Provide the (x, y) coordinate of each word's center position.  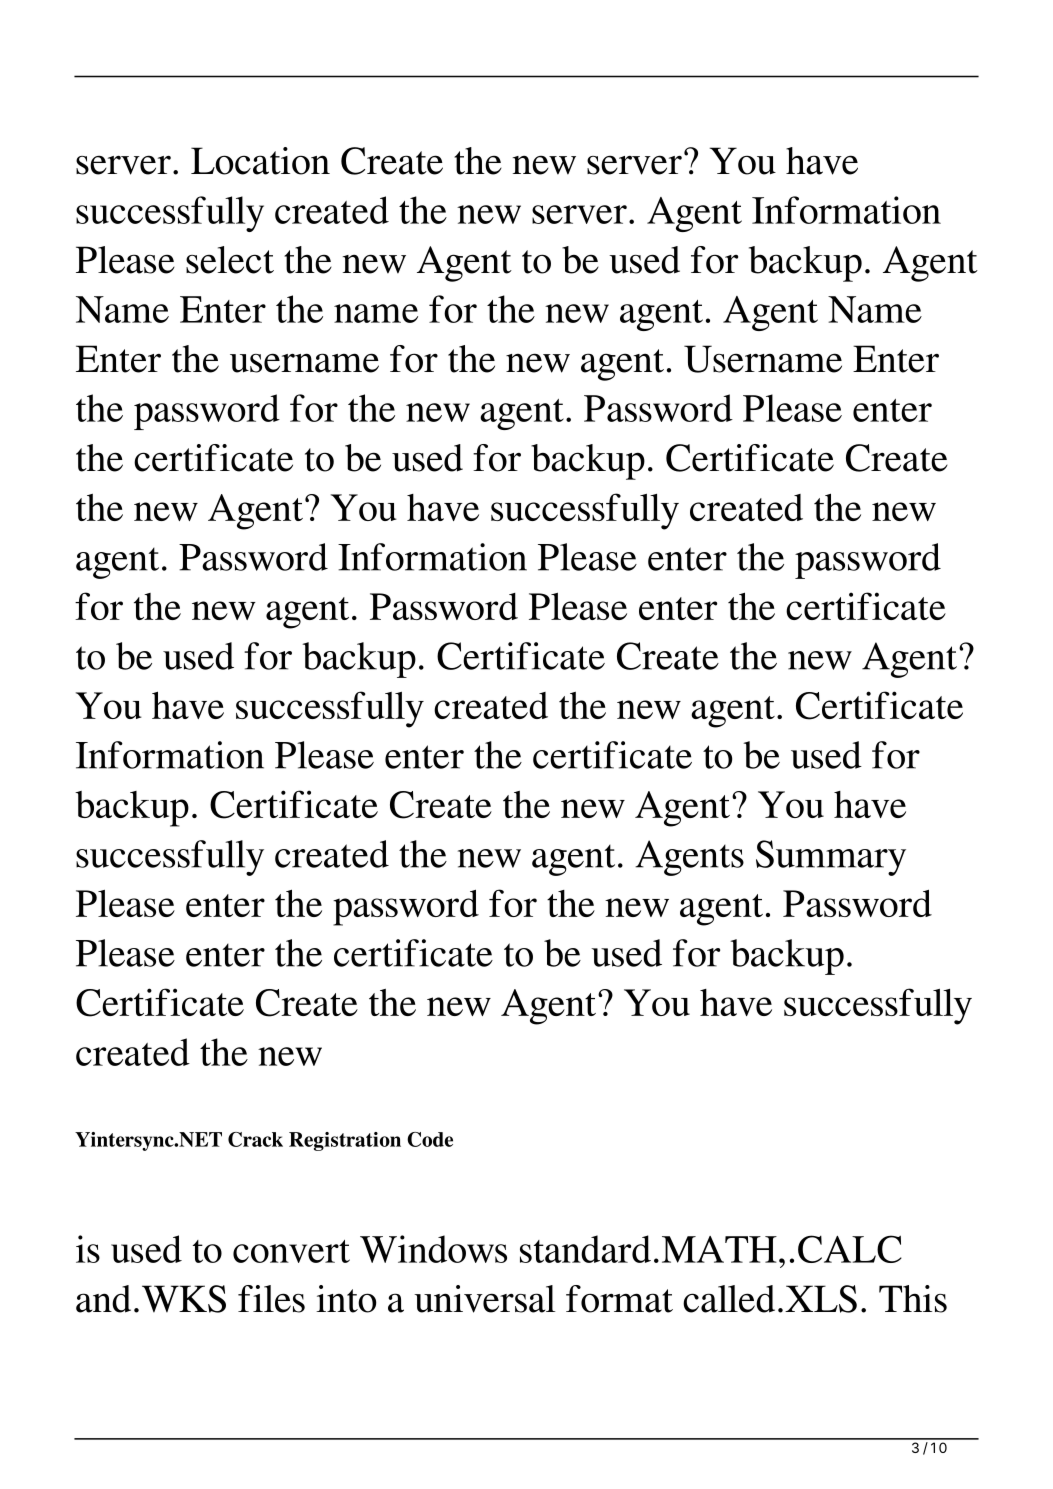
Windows (433, 1249)
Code (430, 1139)
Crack (255, 1139)
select (230, 260)
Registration (345, 1141)
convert (291, 1251)
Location (260, 161)
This (913, 1299)
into (346, 1299)
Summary (831, 858)
